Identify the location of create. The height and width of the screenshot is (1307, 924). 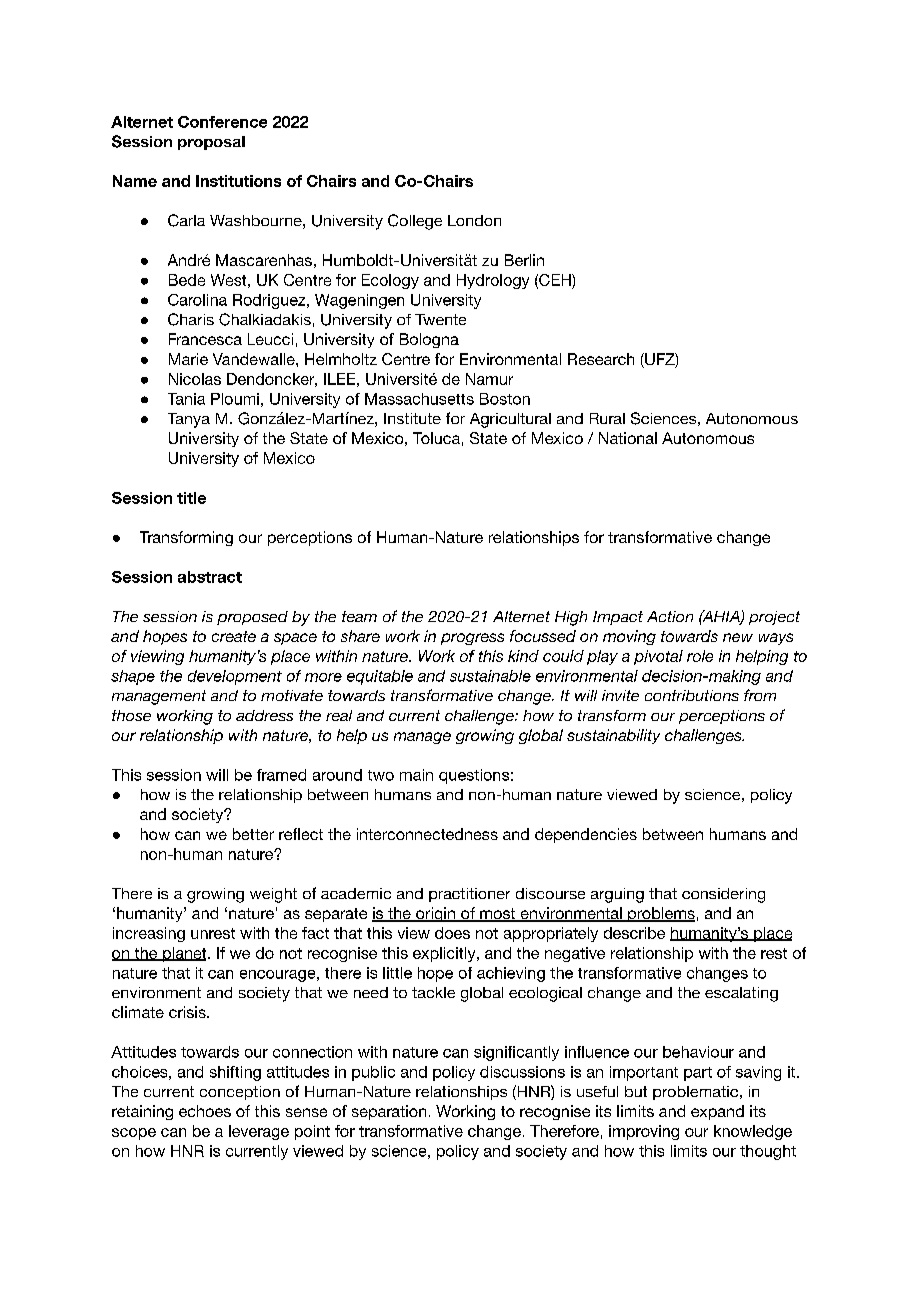
(234, 636).
